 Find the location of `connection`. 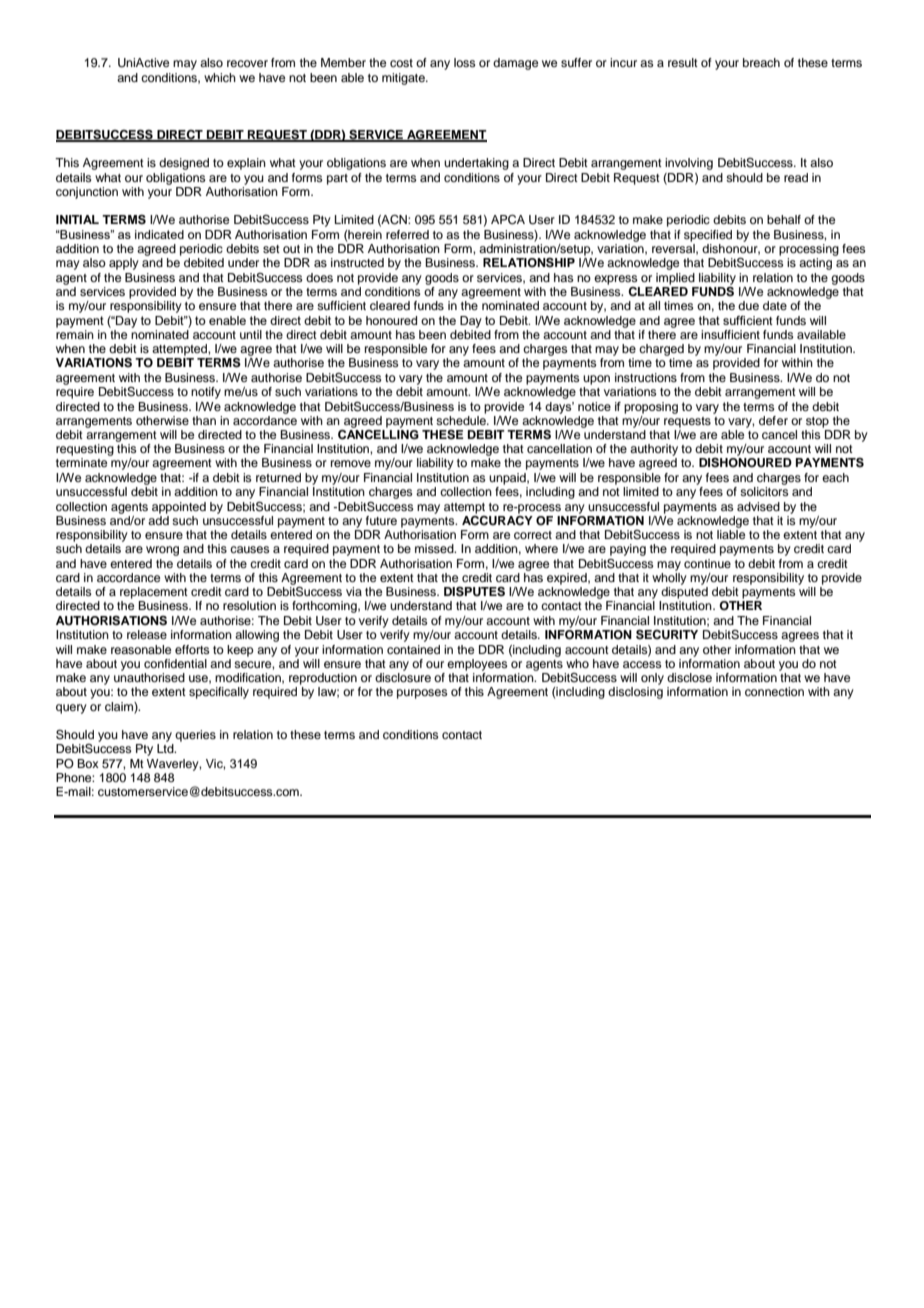

connection is located at coordinates (774, 691).
